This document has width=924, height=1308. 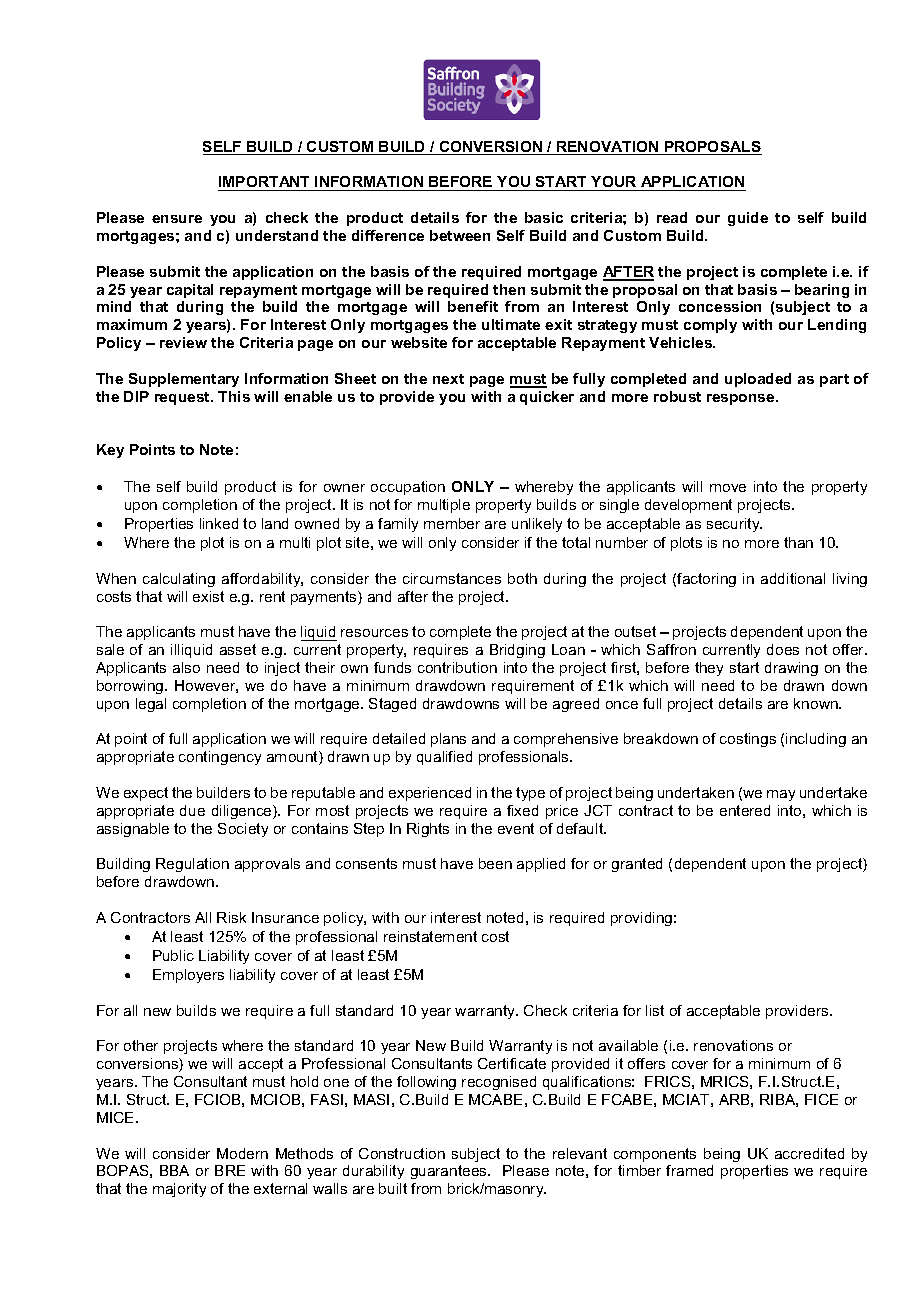 I want to click on entered, so click(x=745, y=810).
